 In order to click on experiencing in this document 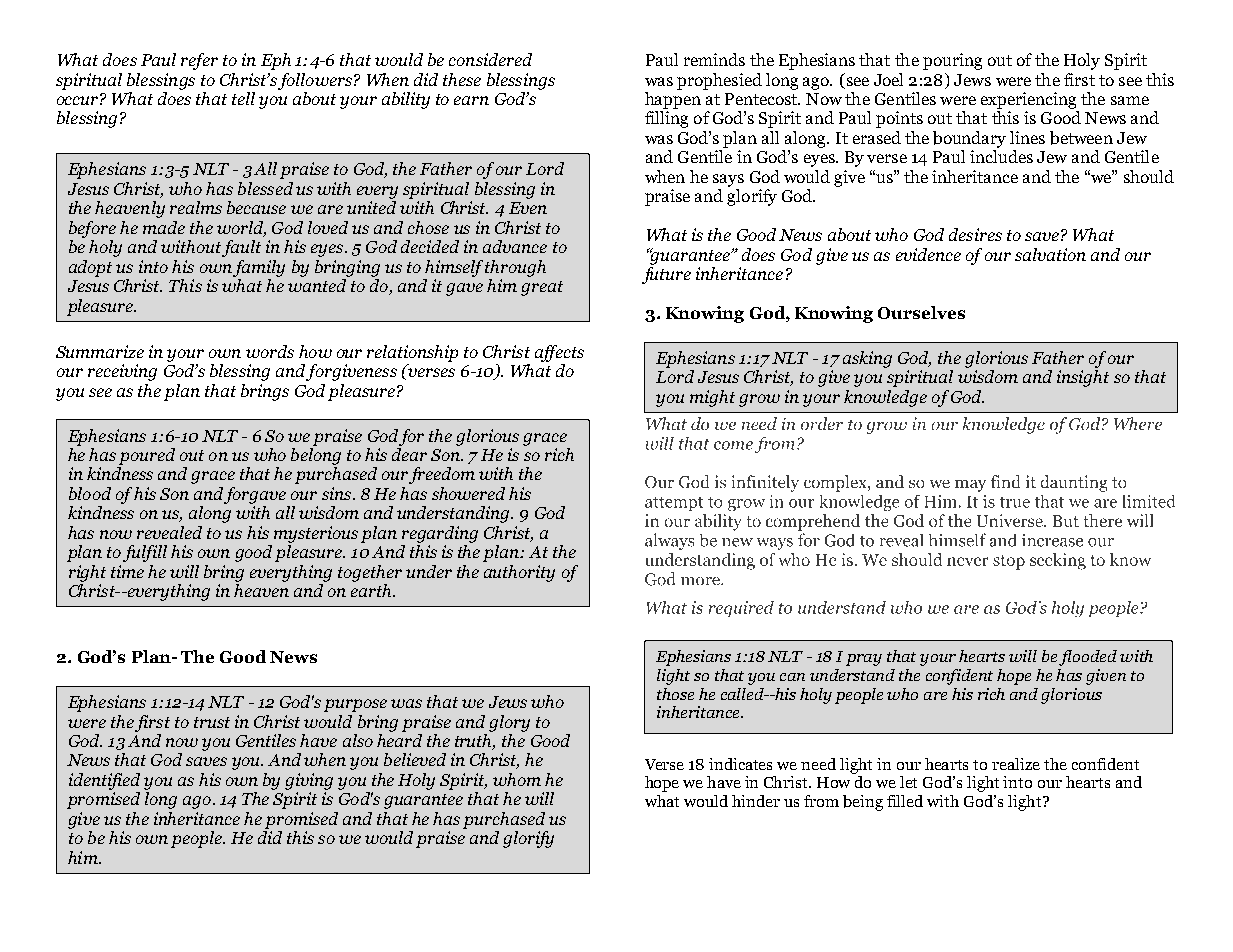, I will do `click(1028, 100)`.
